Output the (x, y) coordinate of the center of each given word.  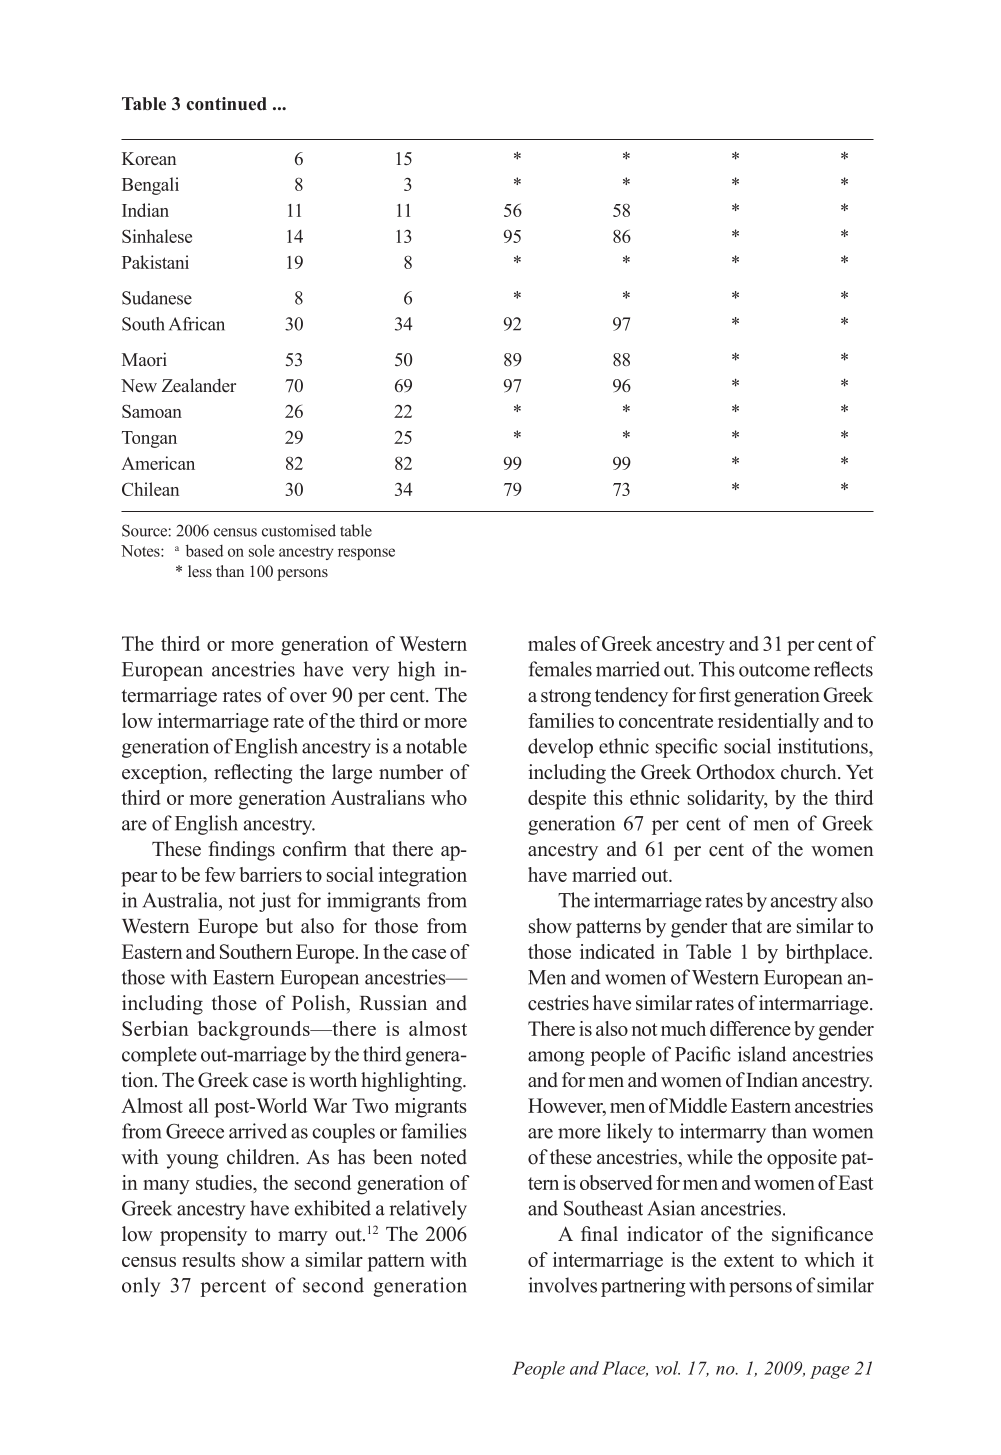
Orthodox (736, 772)
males (552, 643)
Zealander (199, 385)
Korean (149, 159)
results (208, 1259)
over (308, 697)
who (449, 797)
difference (750, 1028)
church (810, 772)
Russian (393, 1003)
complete (159, 1056)
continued (226, 104)
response (366, 554)
